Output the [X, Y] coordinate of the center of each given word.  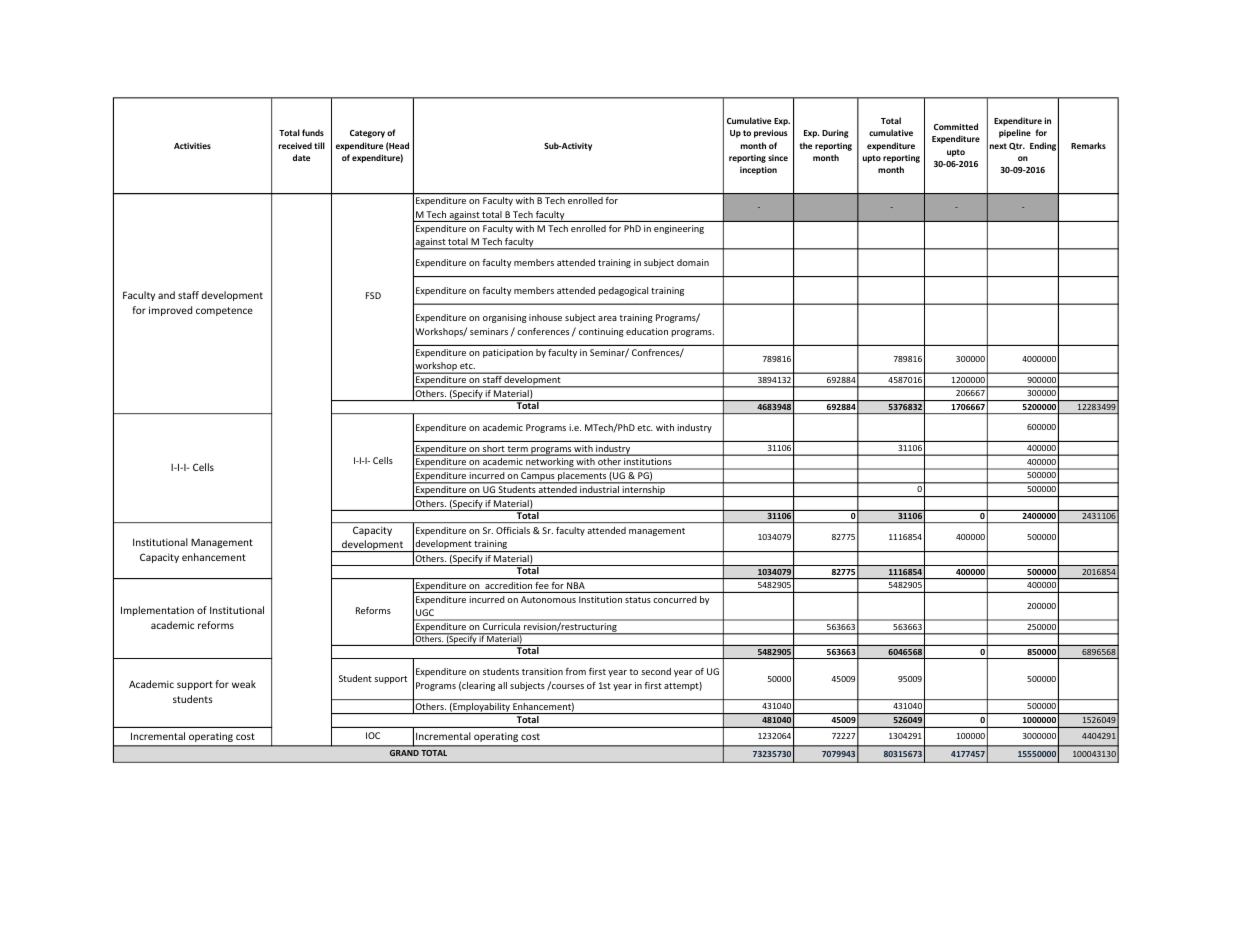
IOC [373, 735]
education [647, 331]
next [998, 146]
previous [771, 133]
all [502, 685]
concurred [674, 599]
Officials [513, 530]
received [295, 145]
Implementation [157, 611]
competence [224, 311]
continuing [601, 332]
